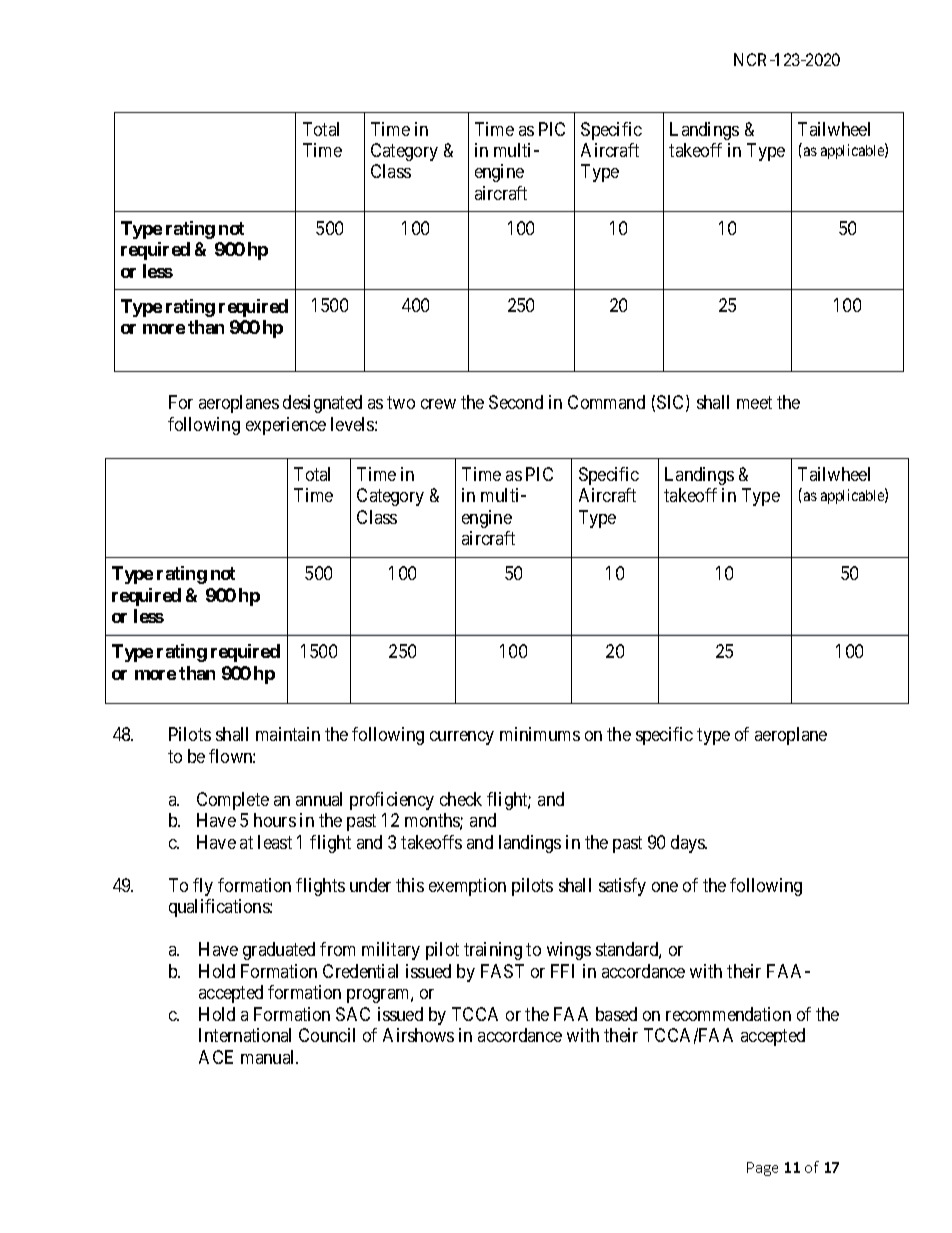 The image size is (952, 1233). Describe the element at coordinates (762, 1169) in the screenshot. I see `Page` at that location.
